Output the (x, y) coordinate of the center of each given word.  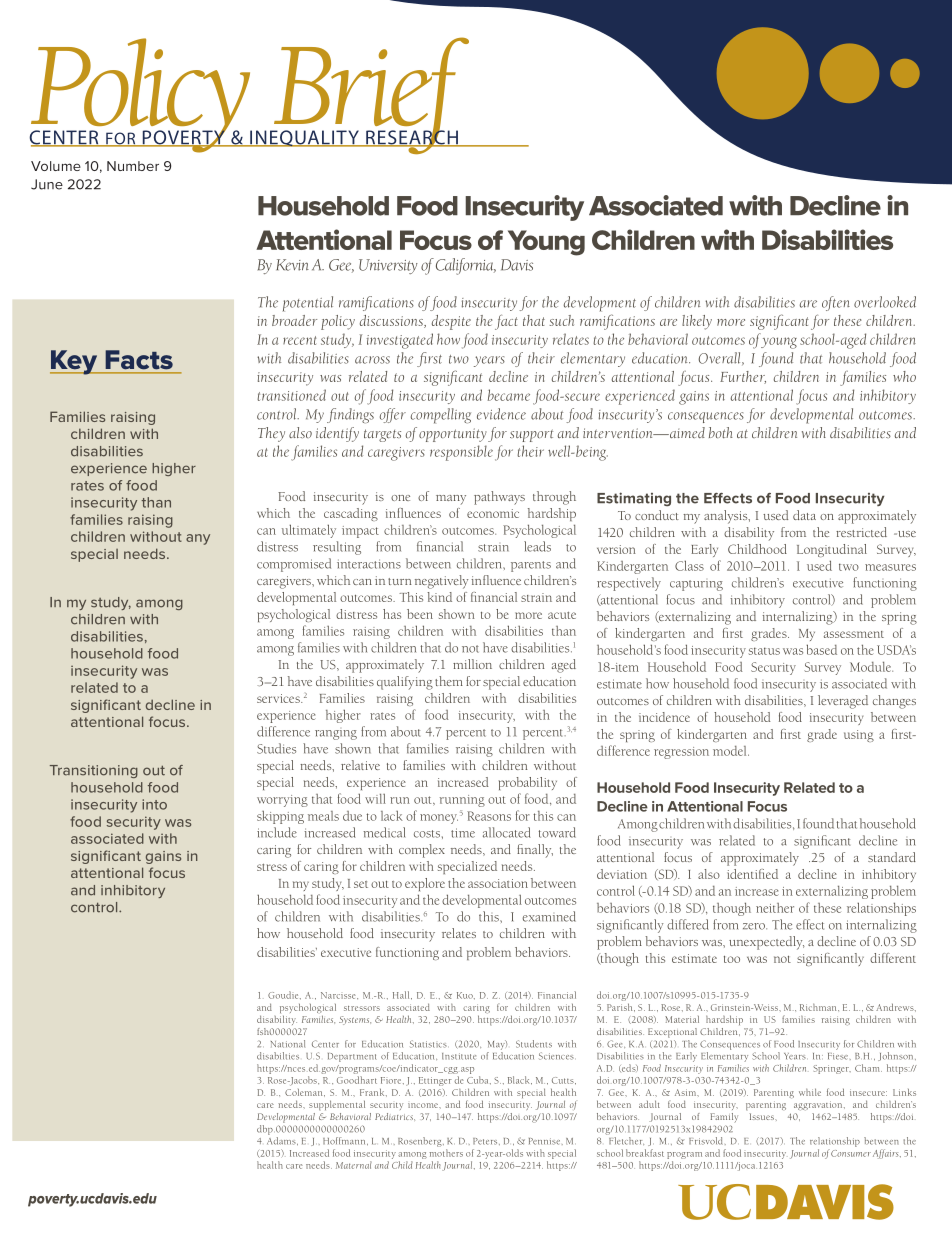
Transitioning (94, 771)
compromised (294, 565)
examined (549, 916)
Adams (282, 1141)
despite (451, 322)
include (277, 832)
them (449, 681)
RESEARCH (412, 137)
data (804, 515)
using (859, 736)
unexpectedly (766, 943)
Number (133, 166)
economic (493, 513)
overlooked (885, 302)
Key (75, 362)
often (836, 303)
